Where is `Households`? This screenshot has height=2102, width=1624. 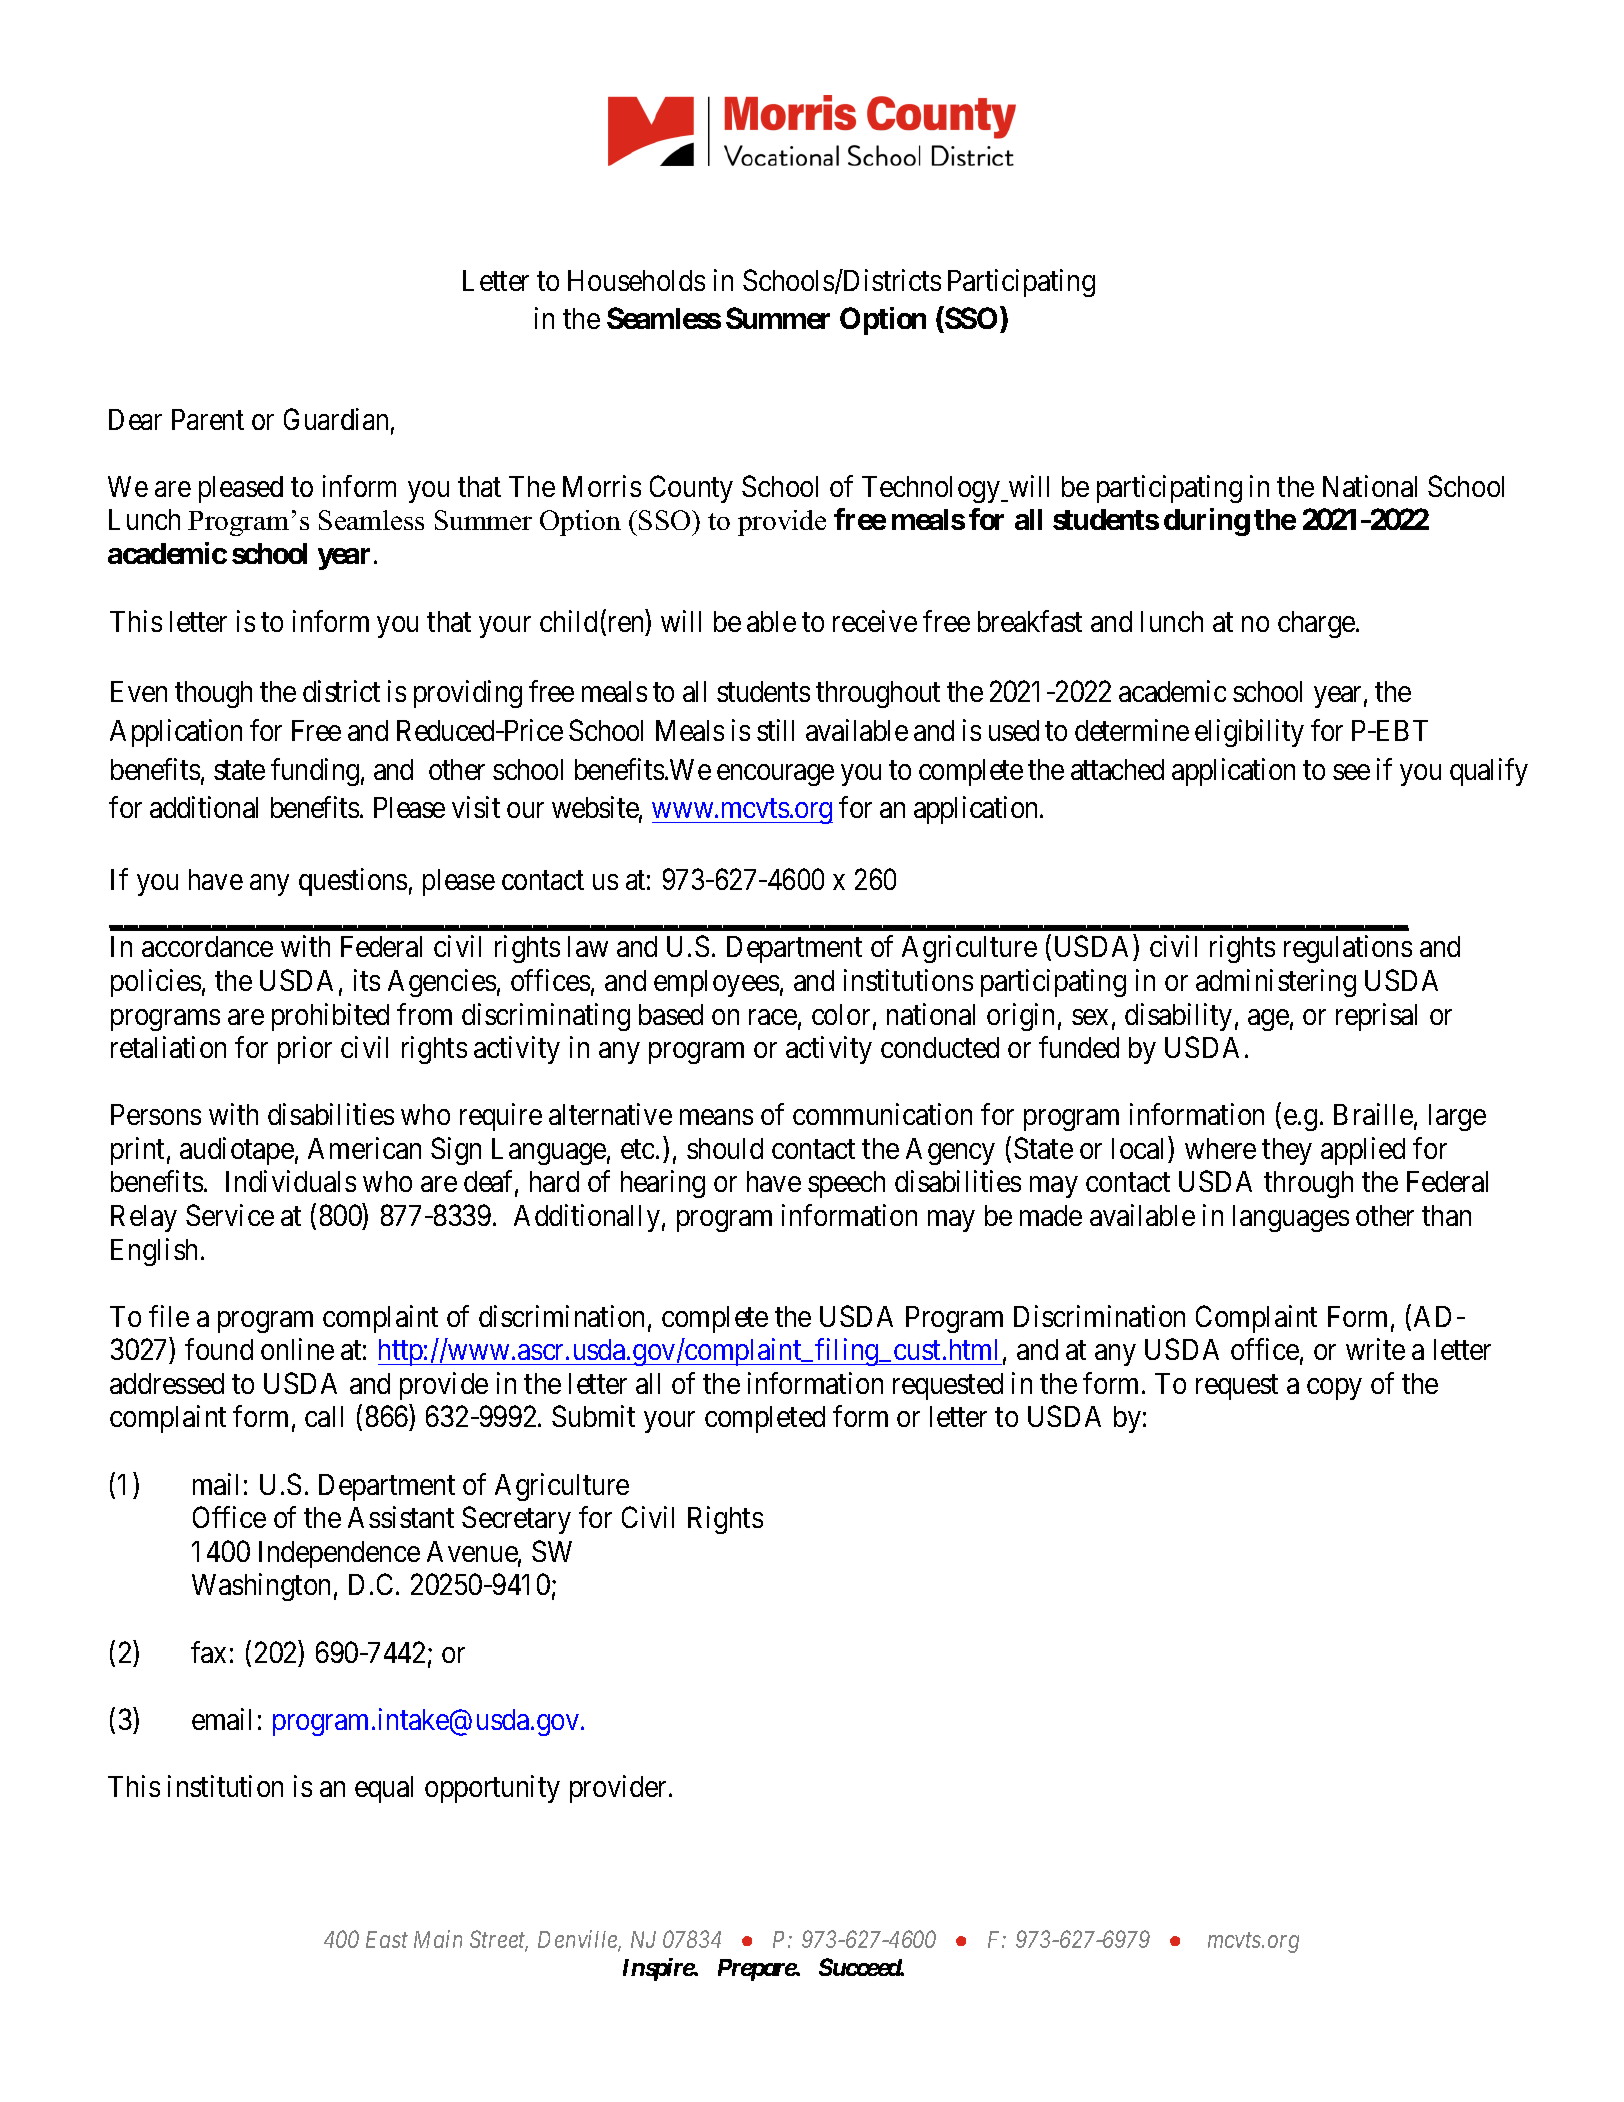
Households is located at coordinates (636, 280).
